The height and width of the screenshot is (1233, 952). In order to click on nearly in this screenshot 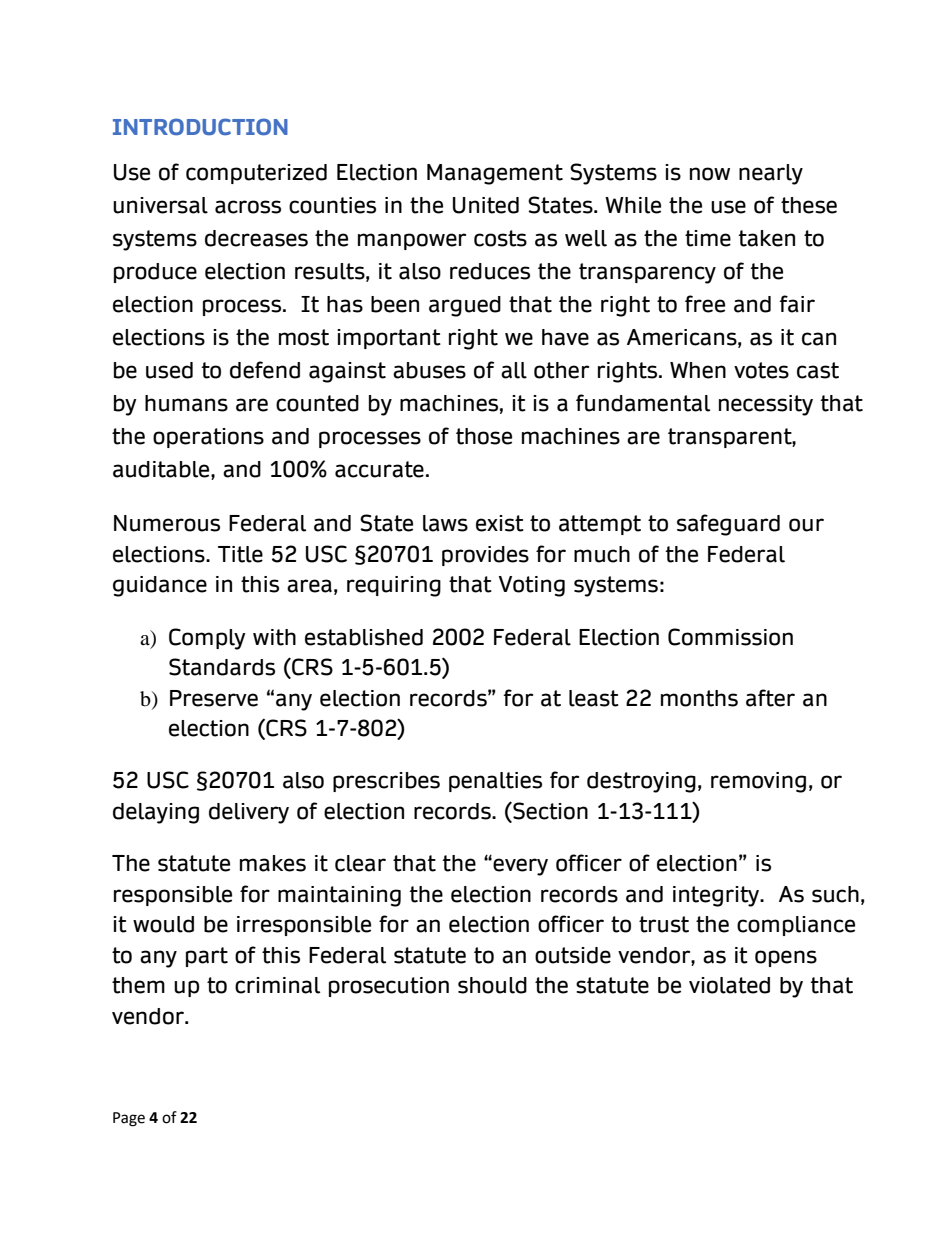, I will do `click(771, 174)`.
